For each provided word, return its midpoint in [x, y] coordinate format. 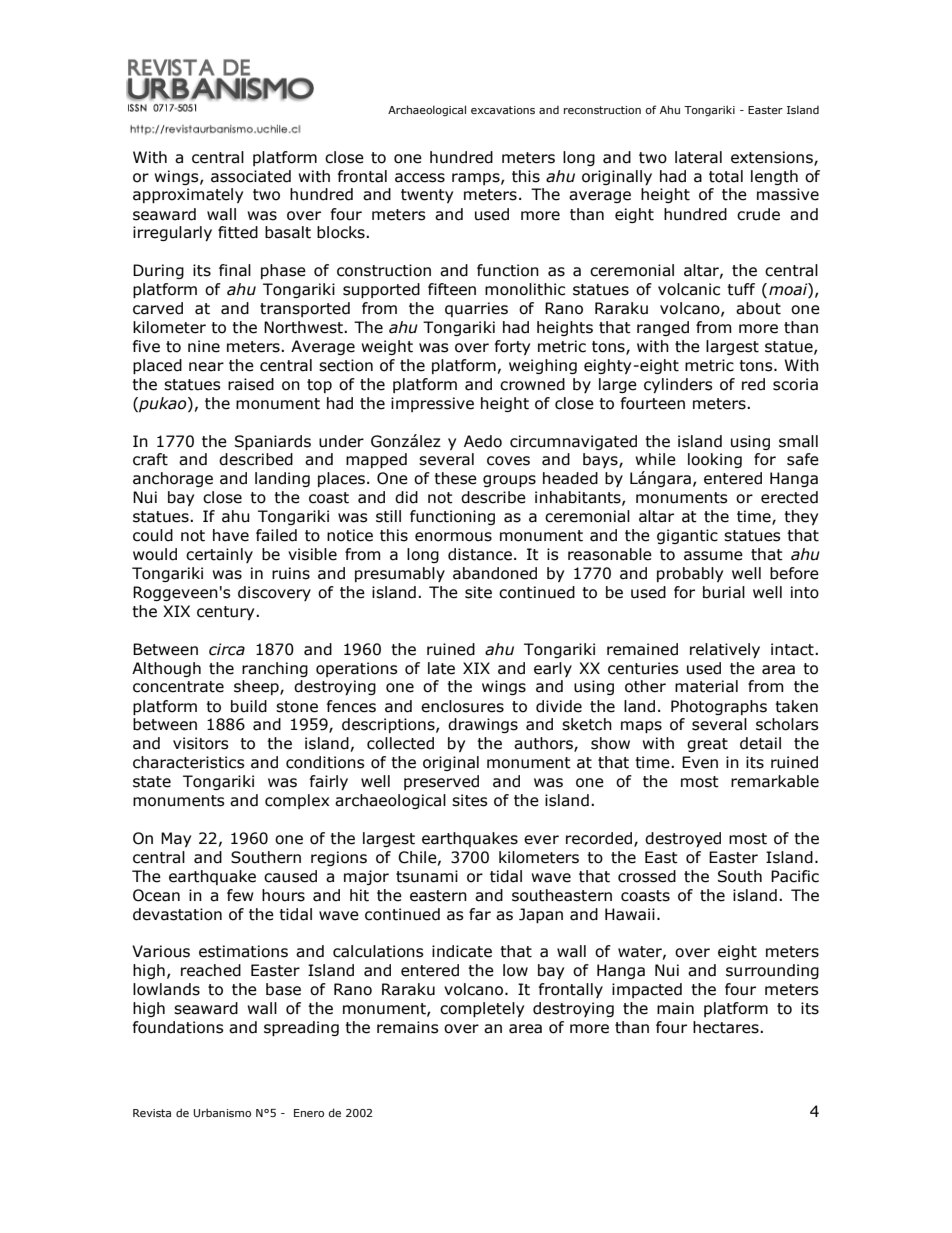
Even [700, 762]
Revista [152, 1113]
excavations [503, 110]
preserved [441, 782]
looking [715, 460]
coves [508, 461]
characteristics [189, 762]
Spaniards [273, 442]
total [726, 176]
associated [251, 176]
